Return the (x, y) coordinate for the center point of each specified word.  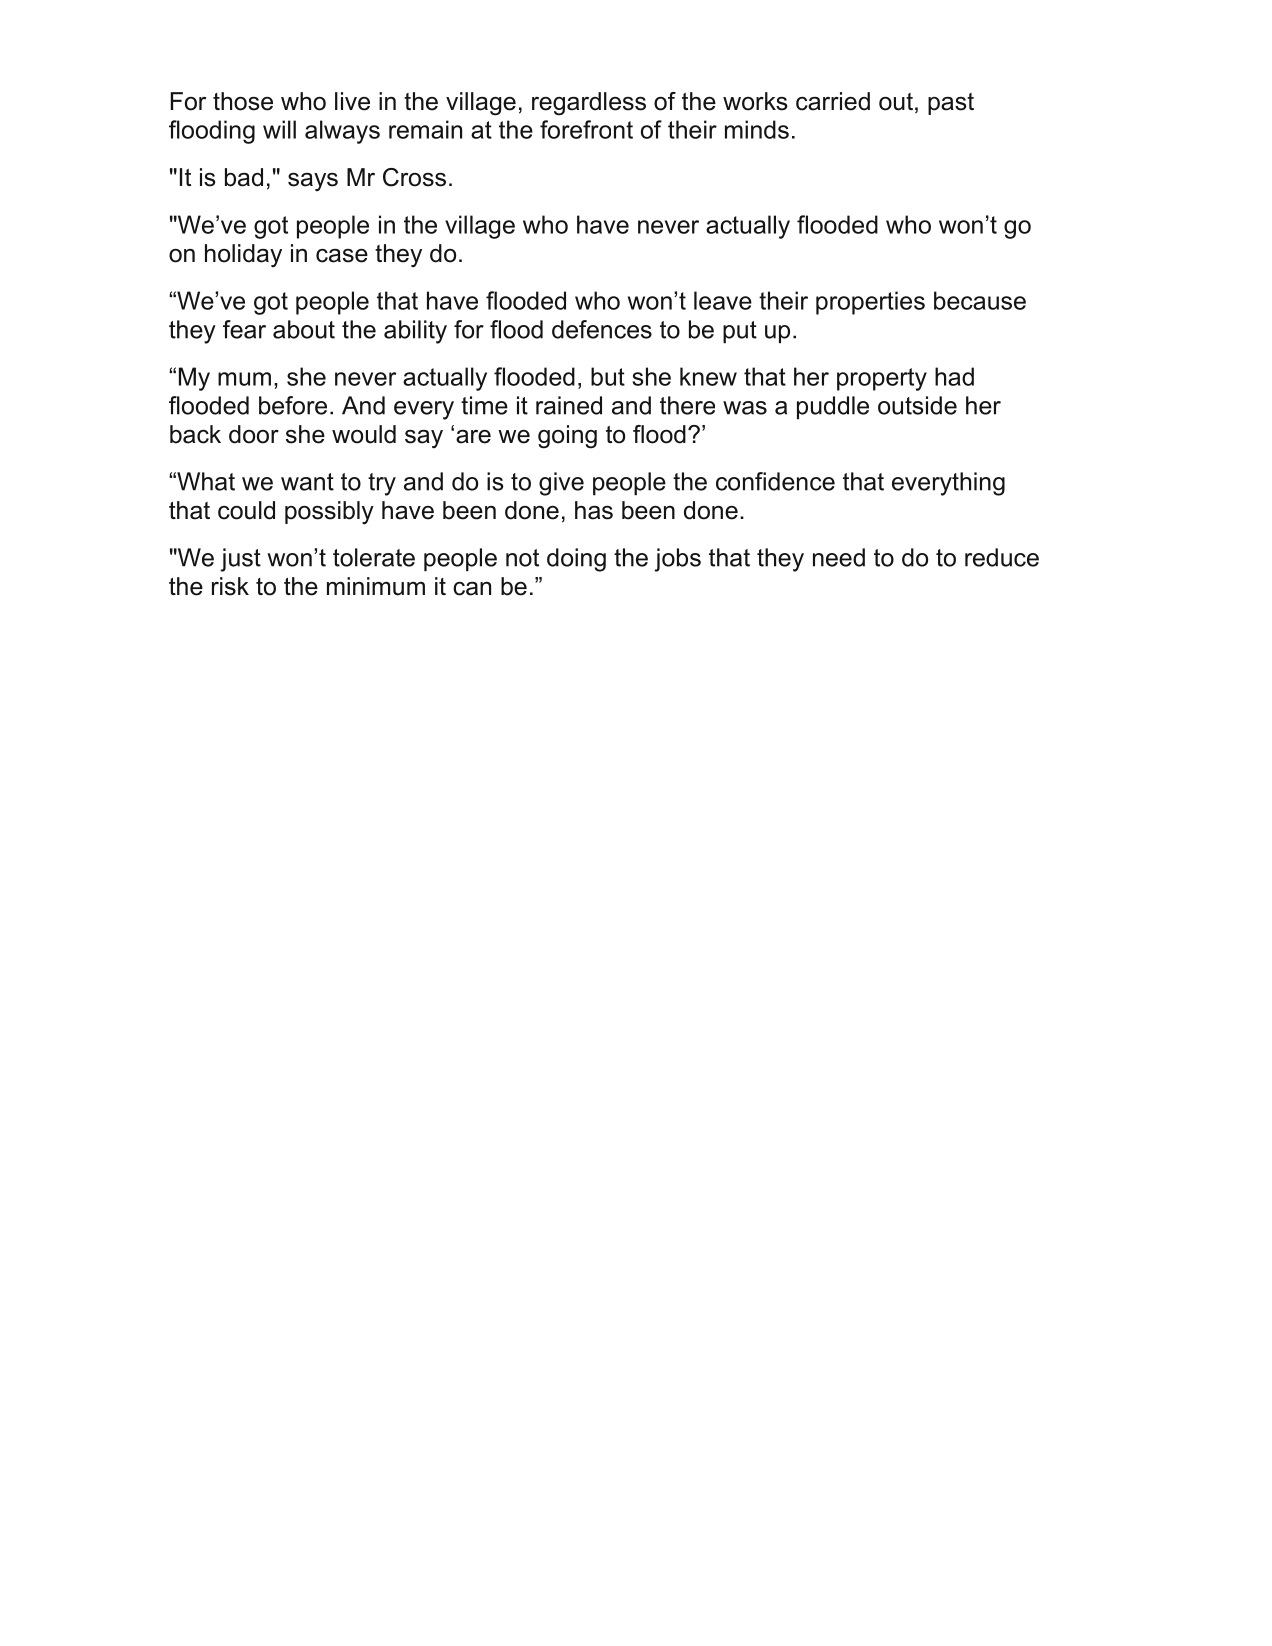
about (304, 329)
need (839, 557)
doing (576, 560)
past (951, 104)
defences (602, 329)
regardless (589, 104)
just (240, 560)
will (279, 129)
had (954, 376)
